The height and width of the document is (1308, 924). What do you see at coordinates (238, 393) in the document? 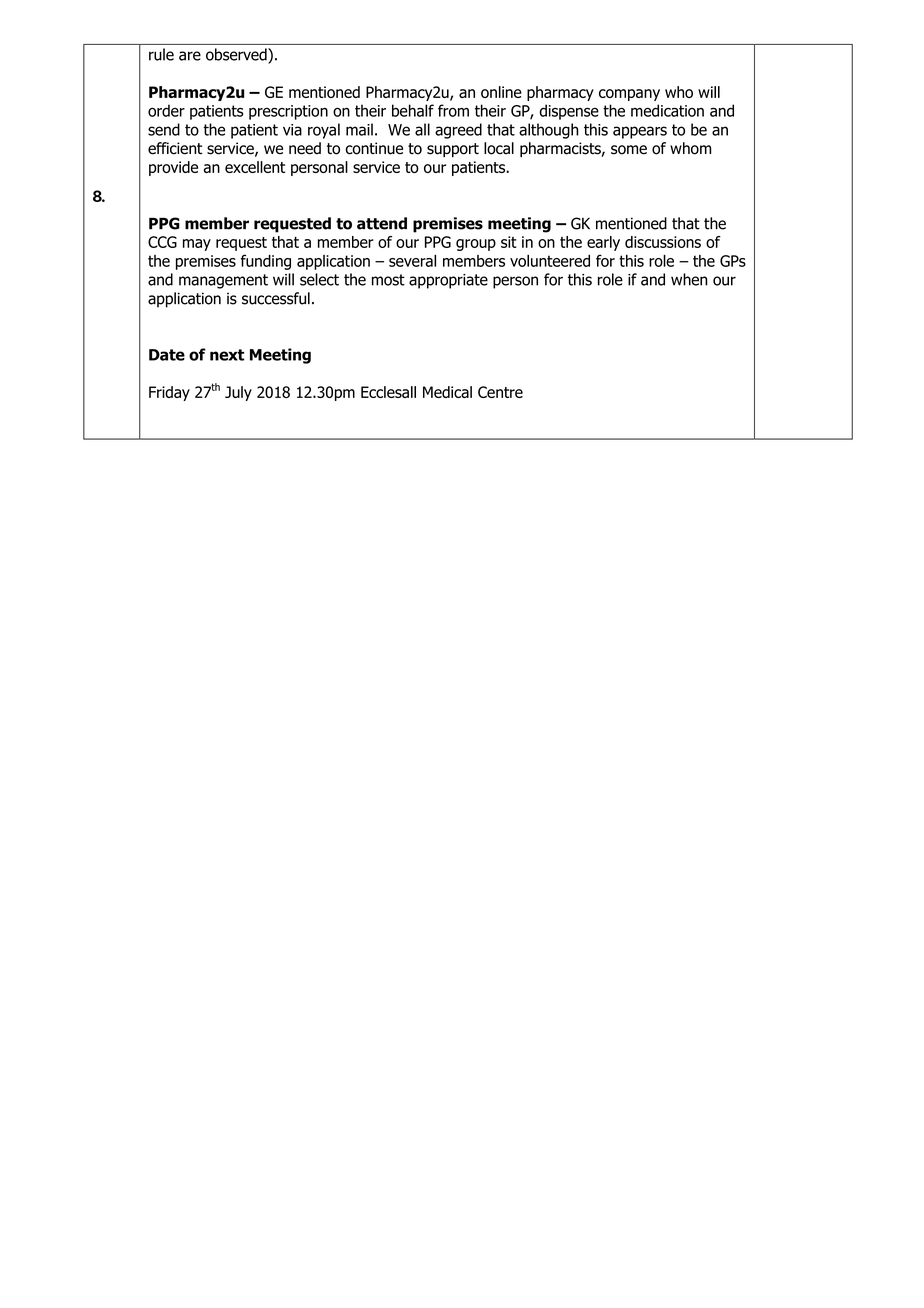
I see `July` at bounding box center [238, 393].
